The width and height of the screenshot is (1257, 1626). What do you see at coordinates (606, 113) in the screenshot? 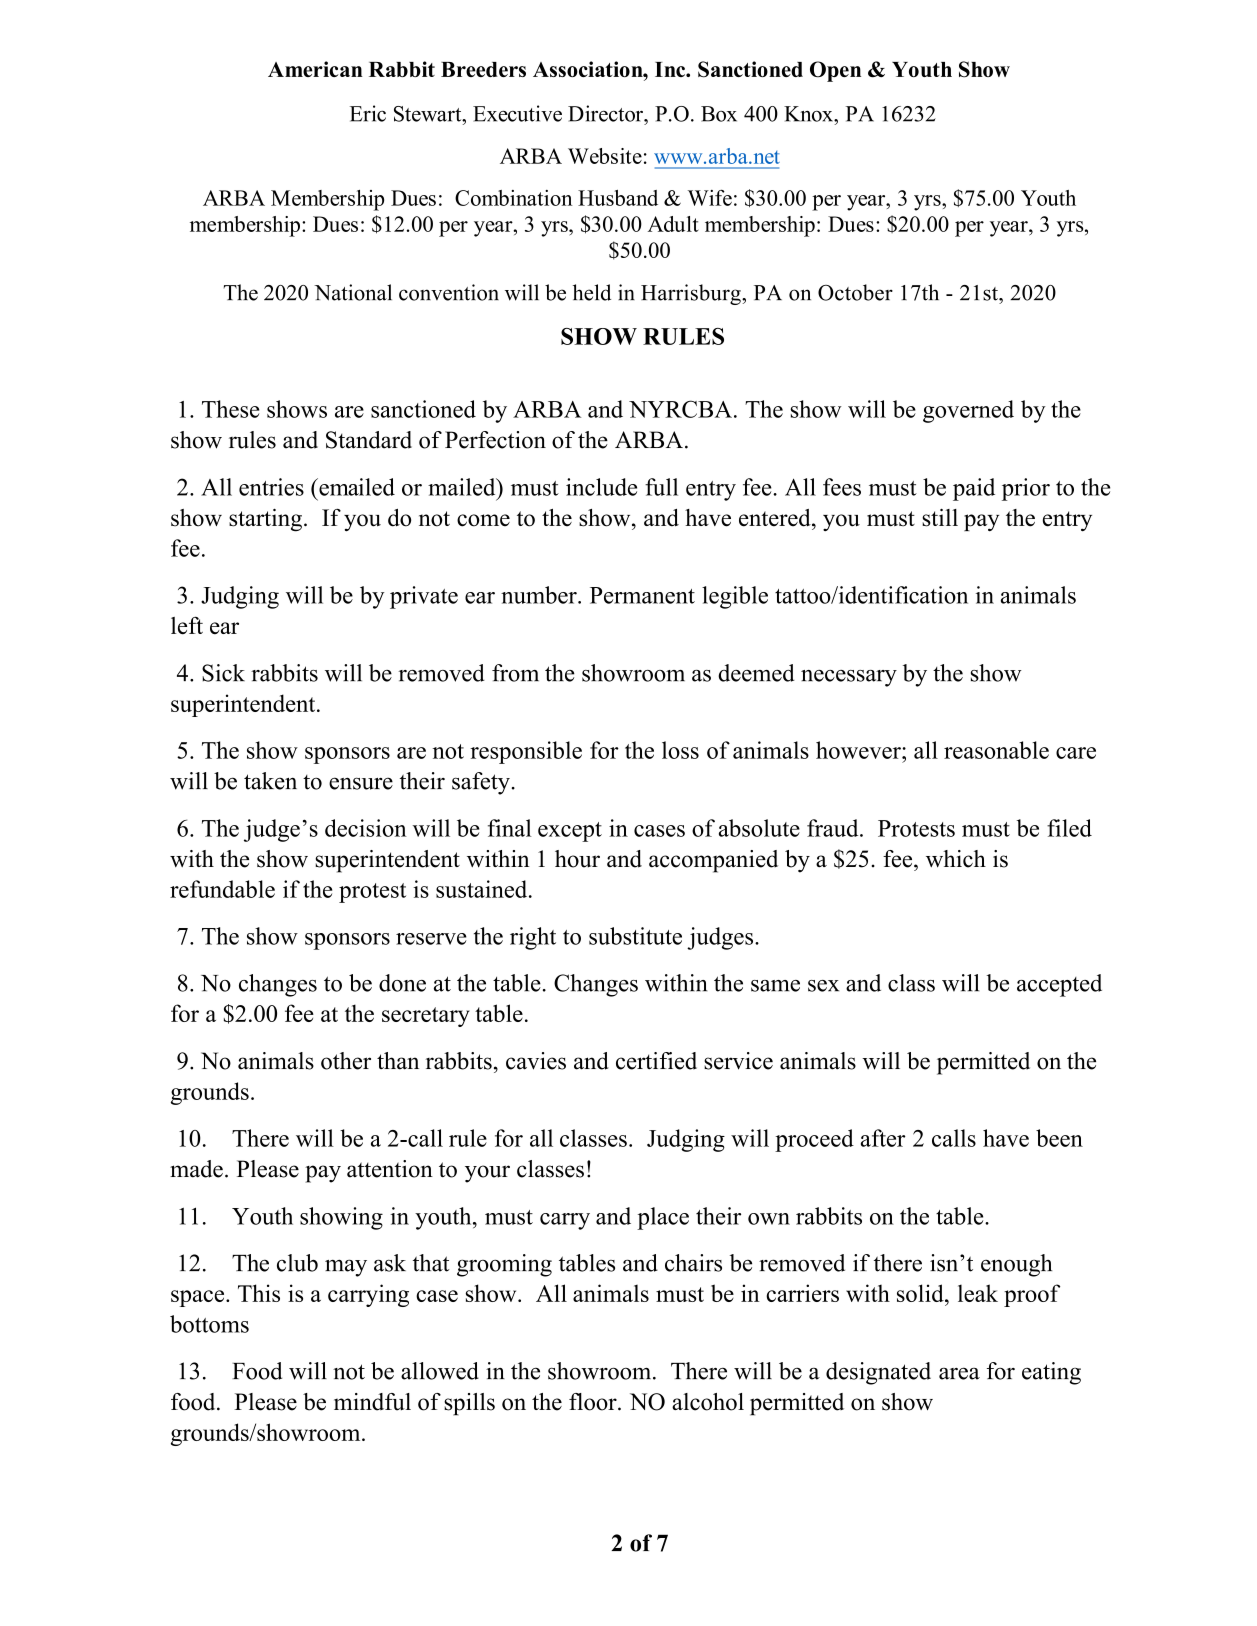
I see `Director` at bounding box center [606, 113].
